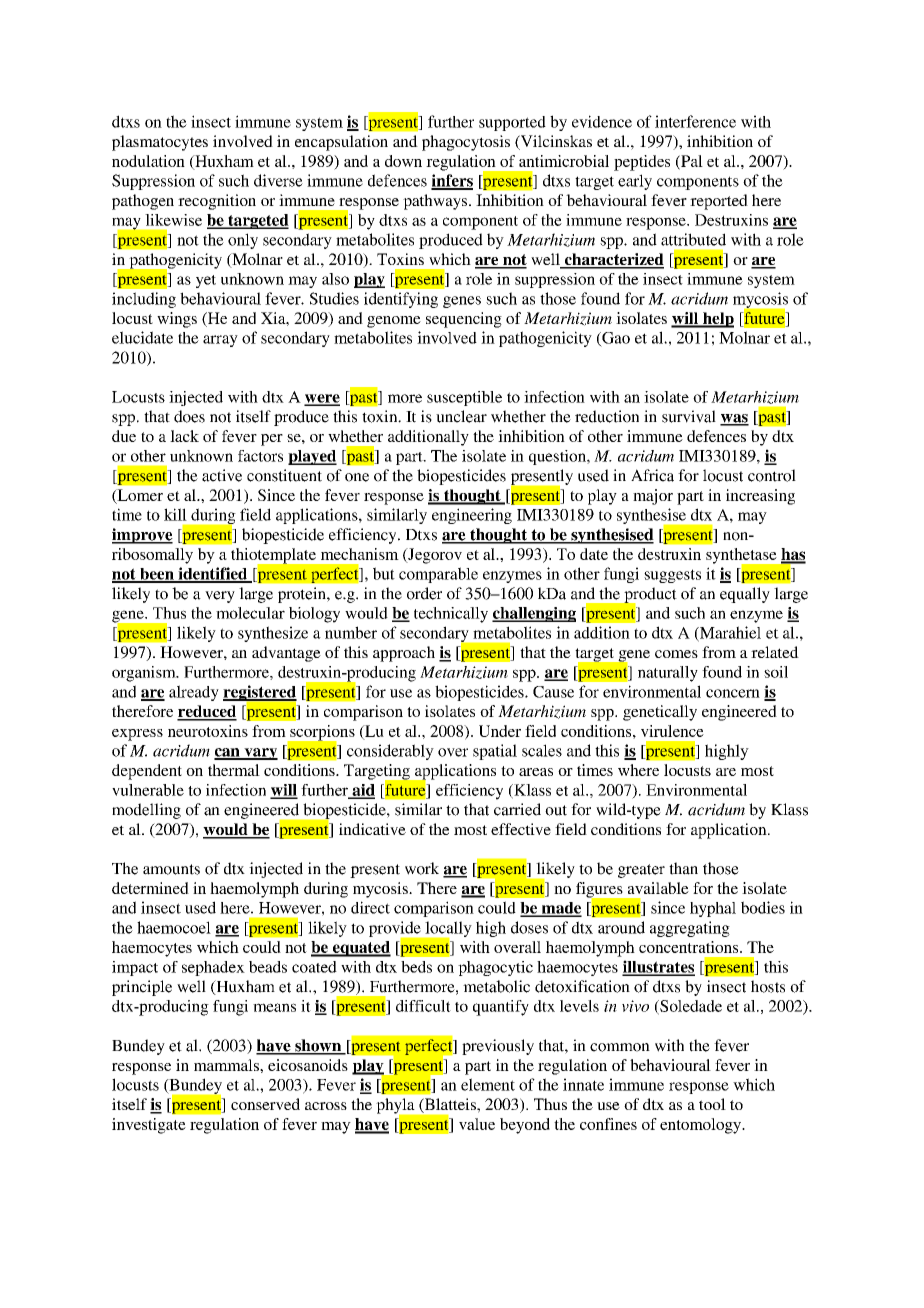 This screenshot has height=1308, width=924. Describe the element at coordinates (466, 143) in the screenshot. I see `phagocytosis` at that location.
